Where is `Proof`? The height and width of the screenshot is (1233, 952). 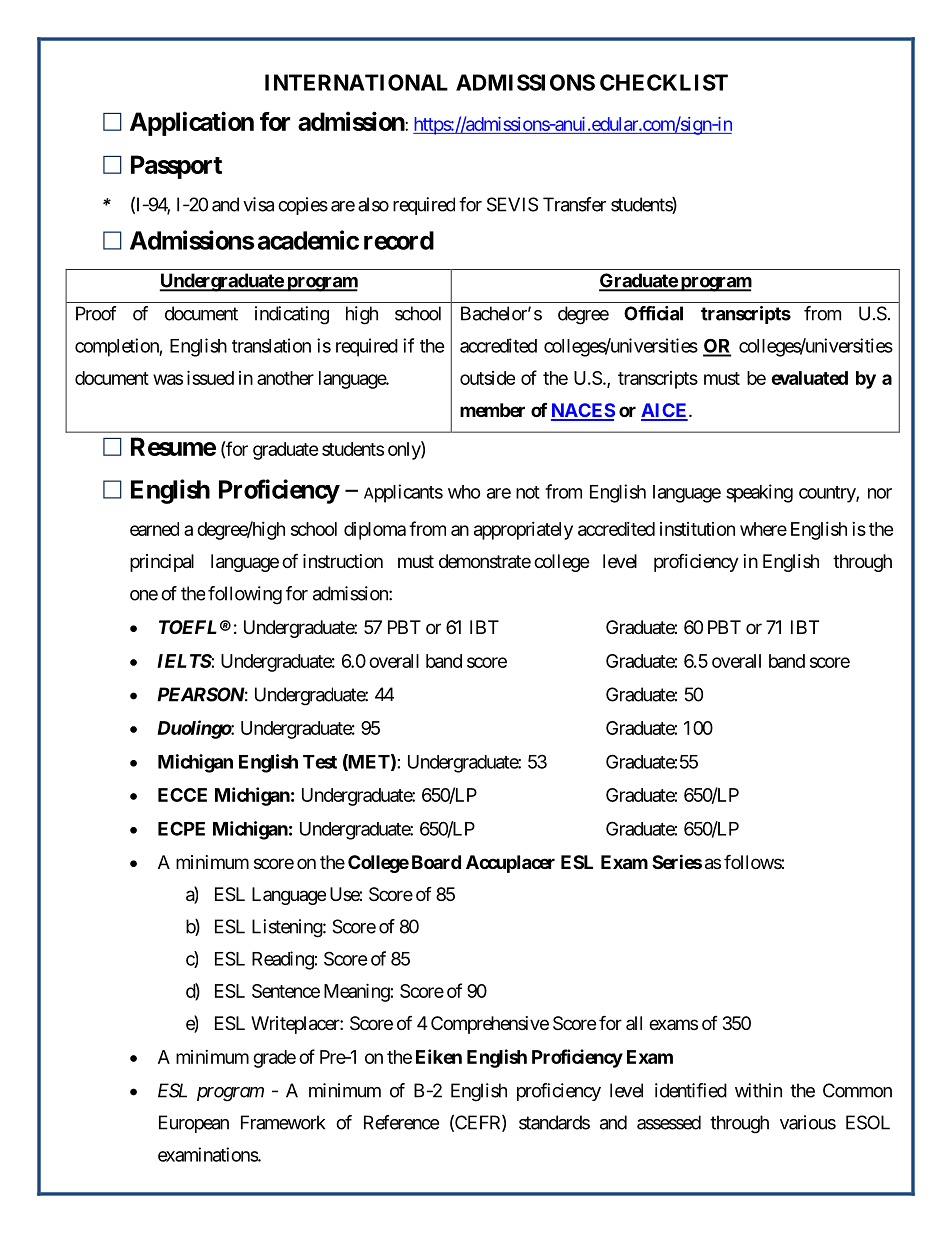
Proof is located at coordinates (96, 313).
